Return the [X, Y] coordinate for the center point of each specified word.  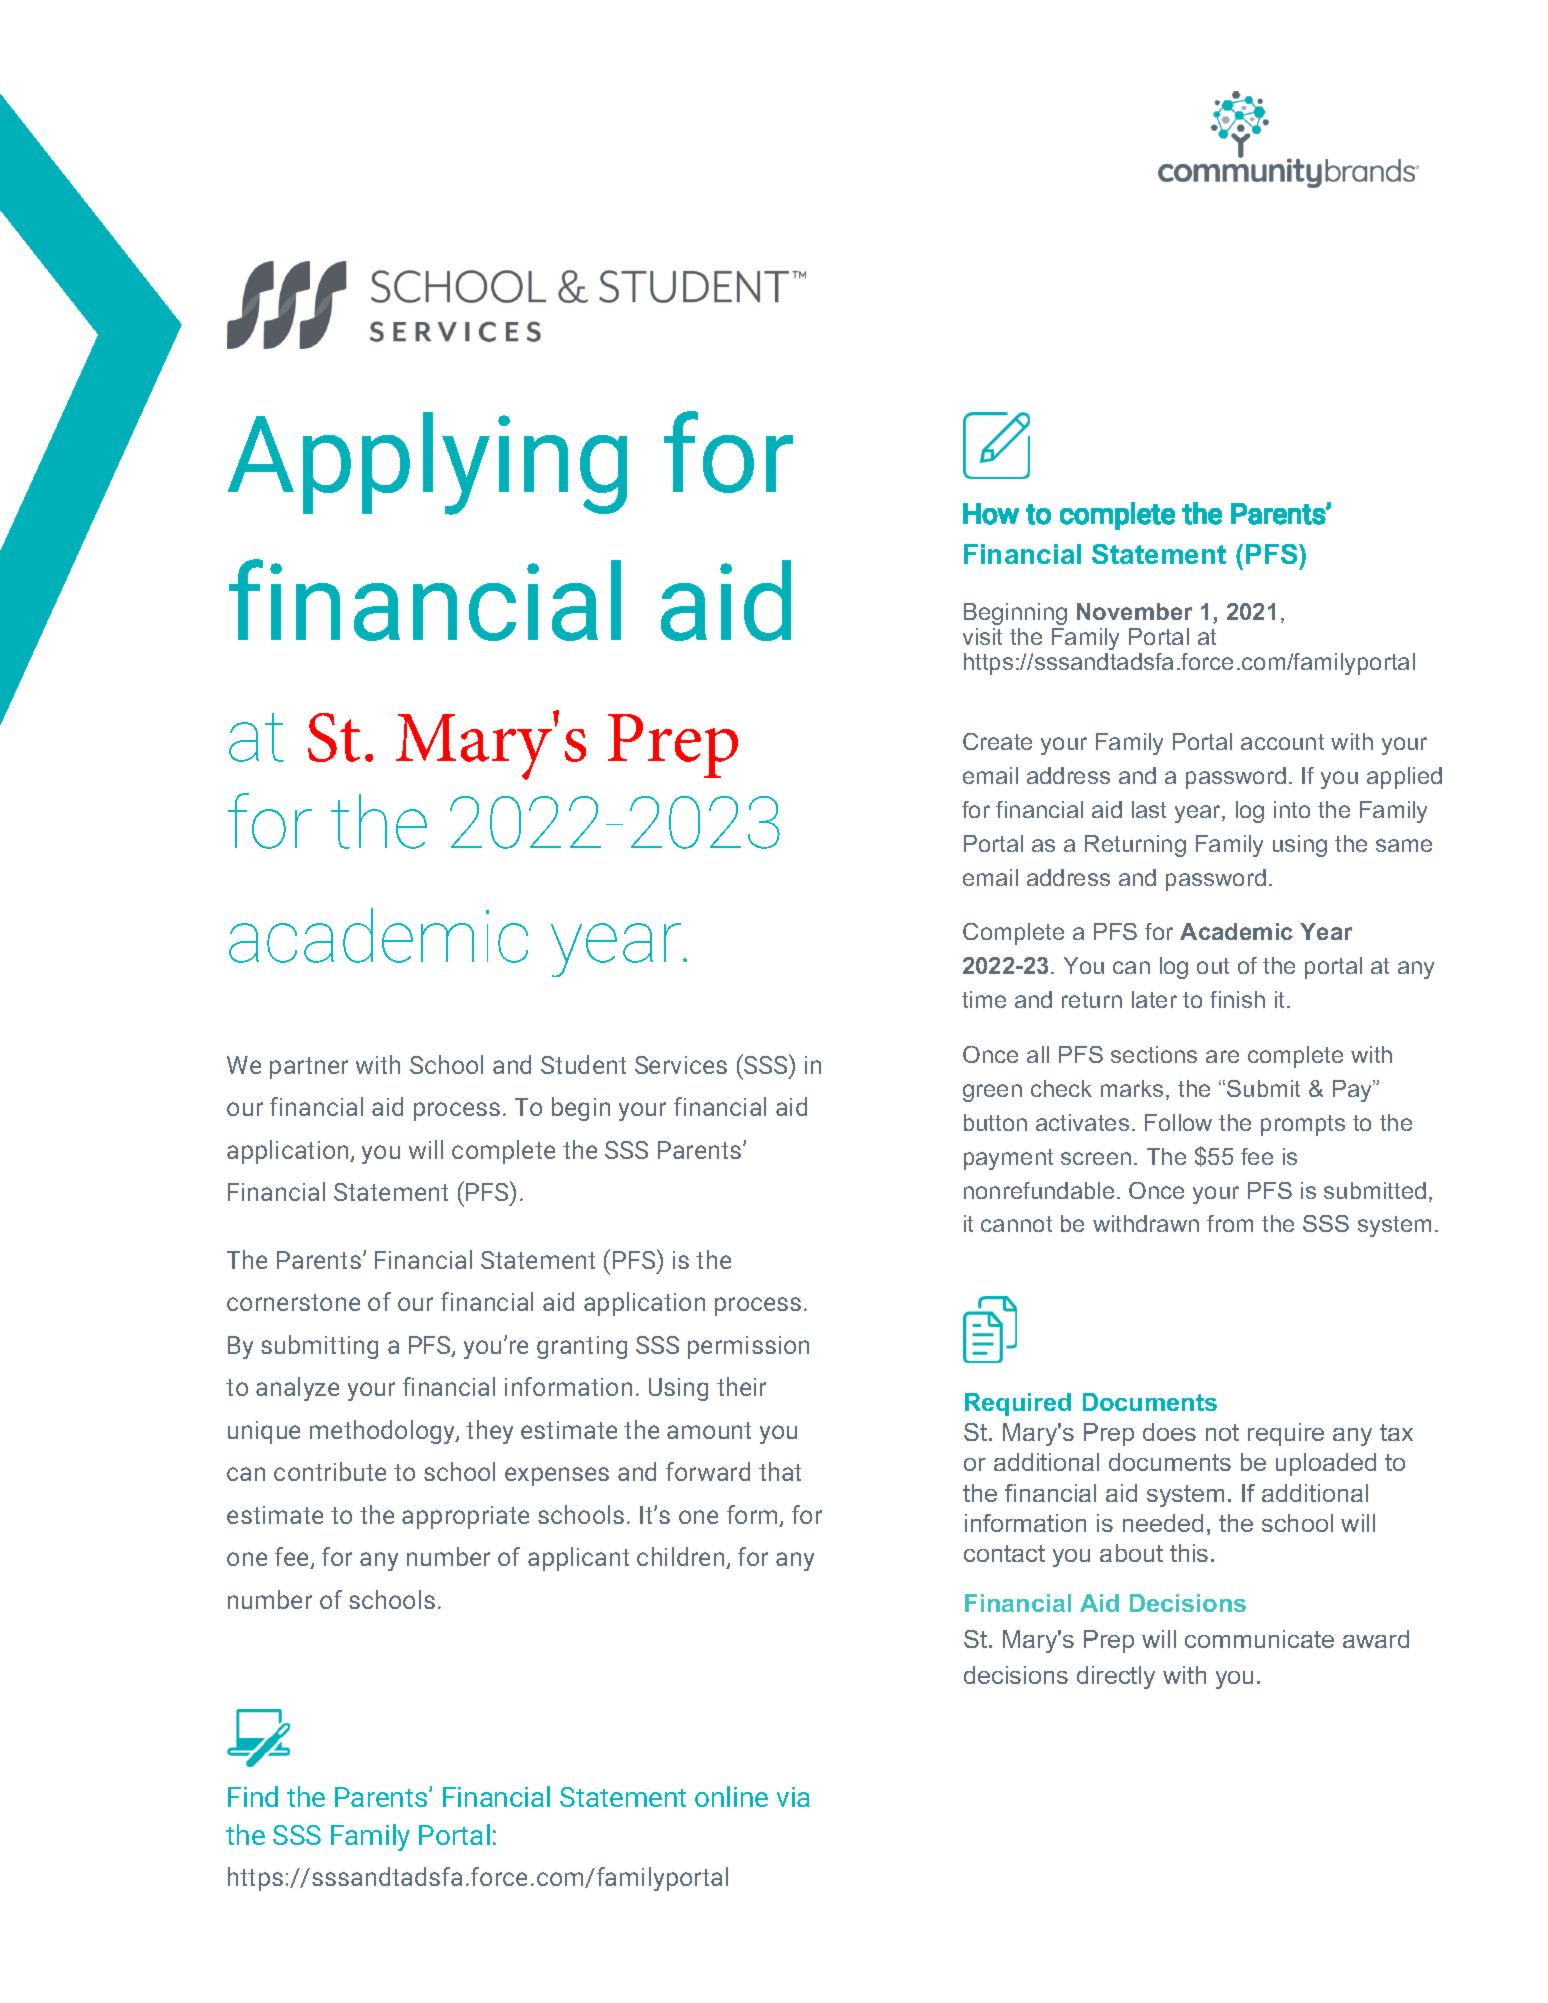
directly [1116, 1677]
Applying [427, 463]
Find [253, 1796]
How [991, 514]
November [1134, 611]
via [793, 1797]
